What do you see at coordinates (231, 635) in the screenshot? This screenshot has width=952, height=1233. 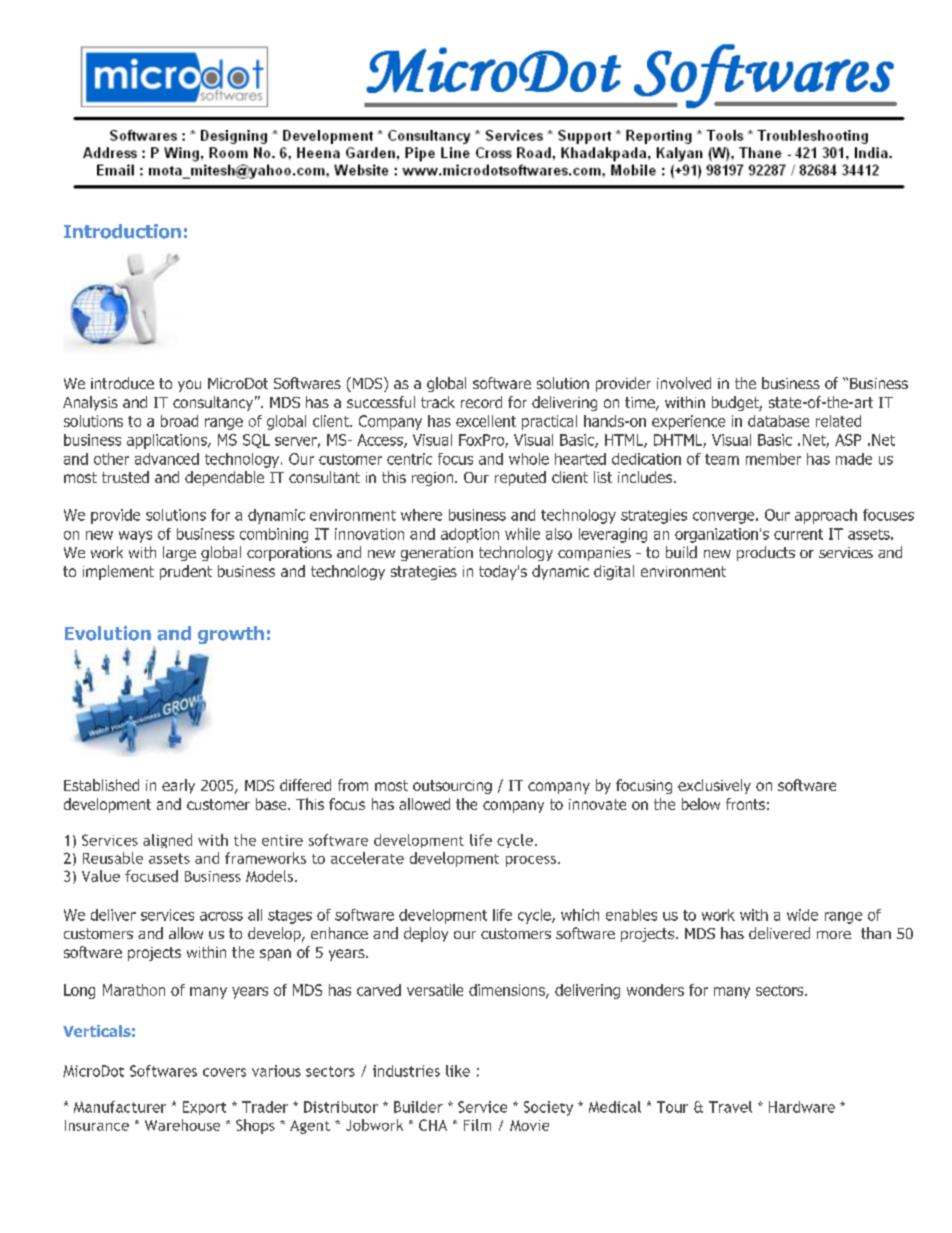 I see `growth` at bounding box center [231, 635].
